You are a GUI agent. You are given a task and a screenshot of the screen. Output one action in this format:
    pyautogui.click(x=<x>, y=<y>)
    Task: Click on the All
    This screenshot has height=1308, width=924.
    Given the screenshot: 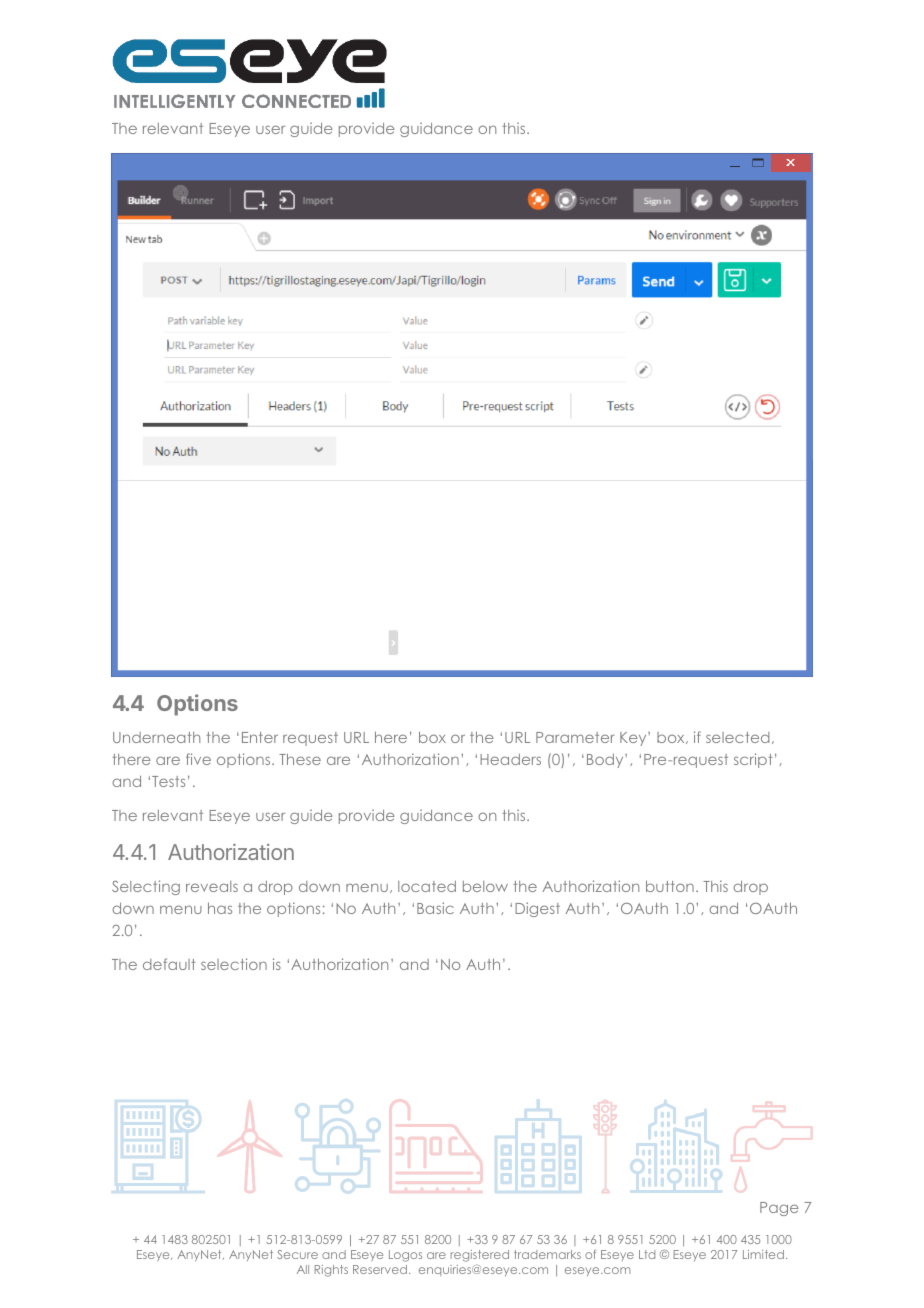 What is the action you would take?
    pyautogui.click(x=303, y=1269)
